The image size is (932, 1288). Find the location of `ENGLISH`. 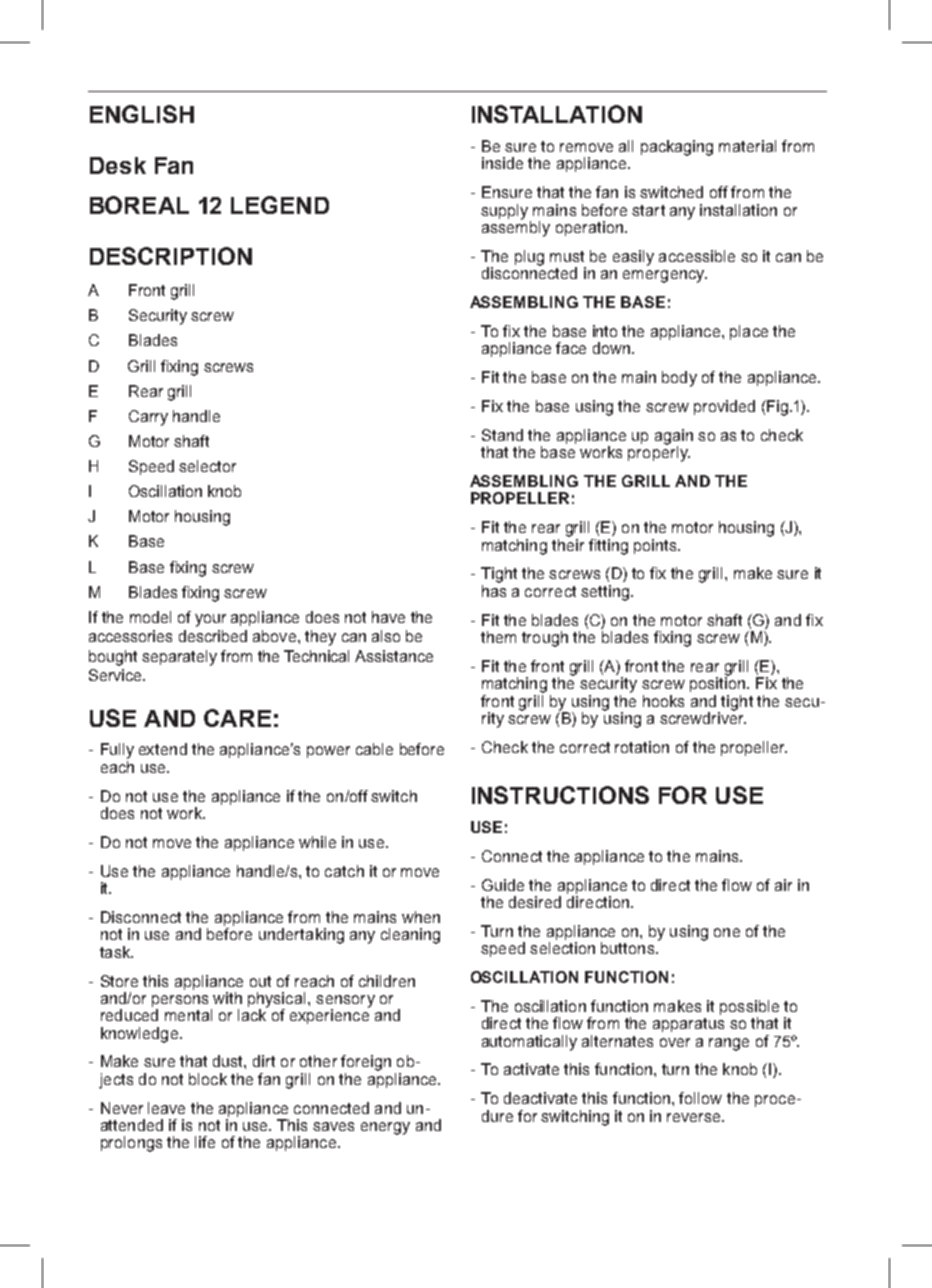

ENGLISH is located at coordinates (142, 114).
